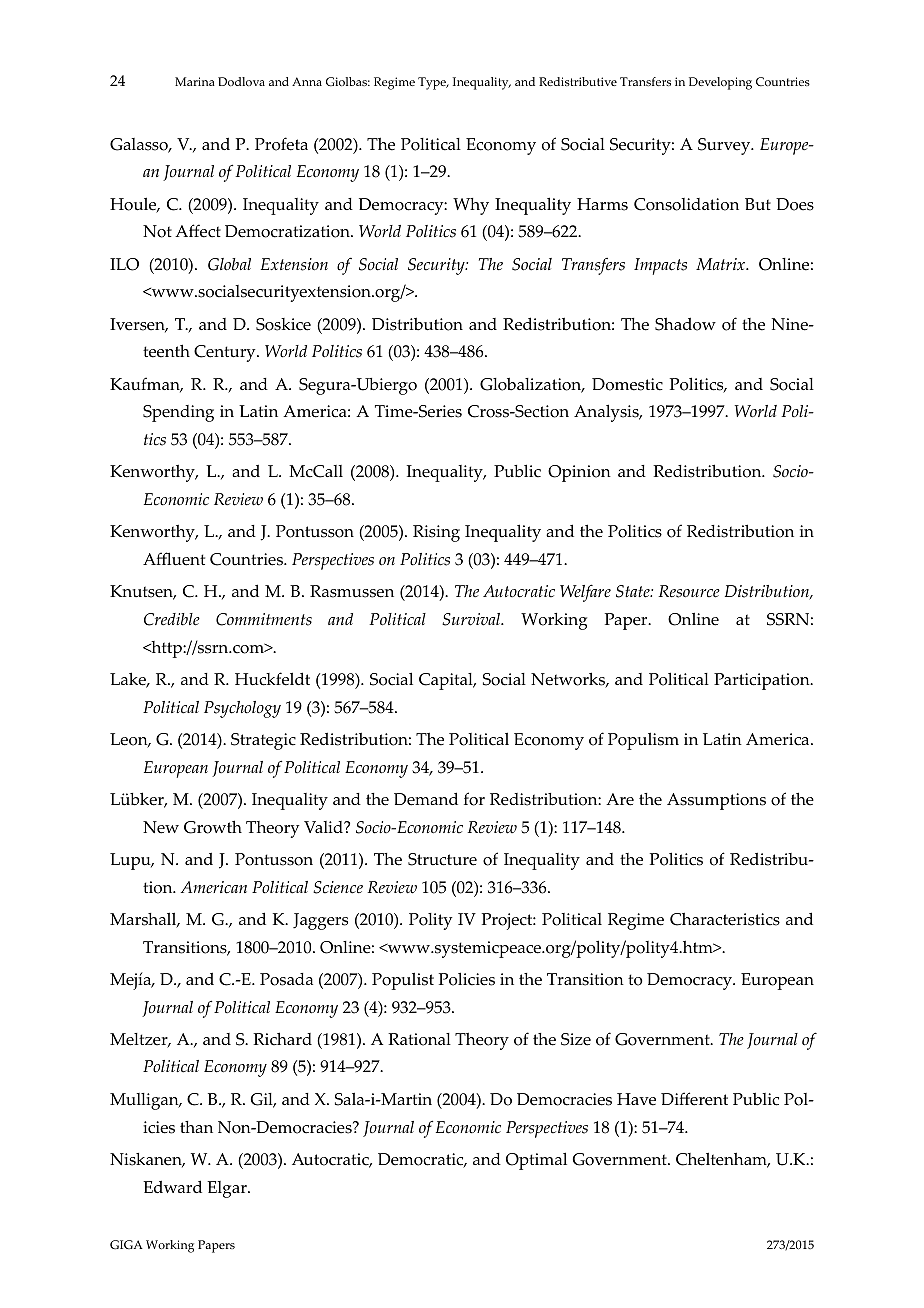 The width and height of the image is (924, 1308). I want to click on Rising, so click(436, 533).
